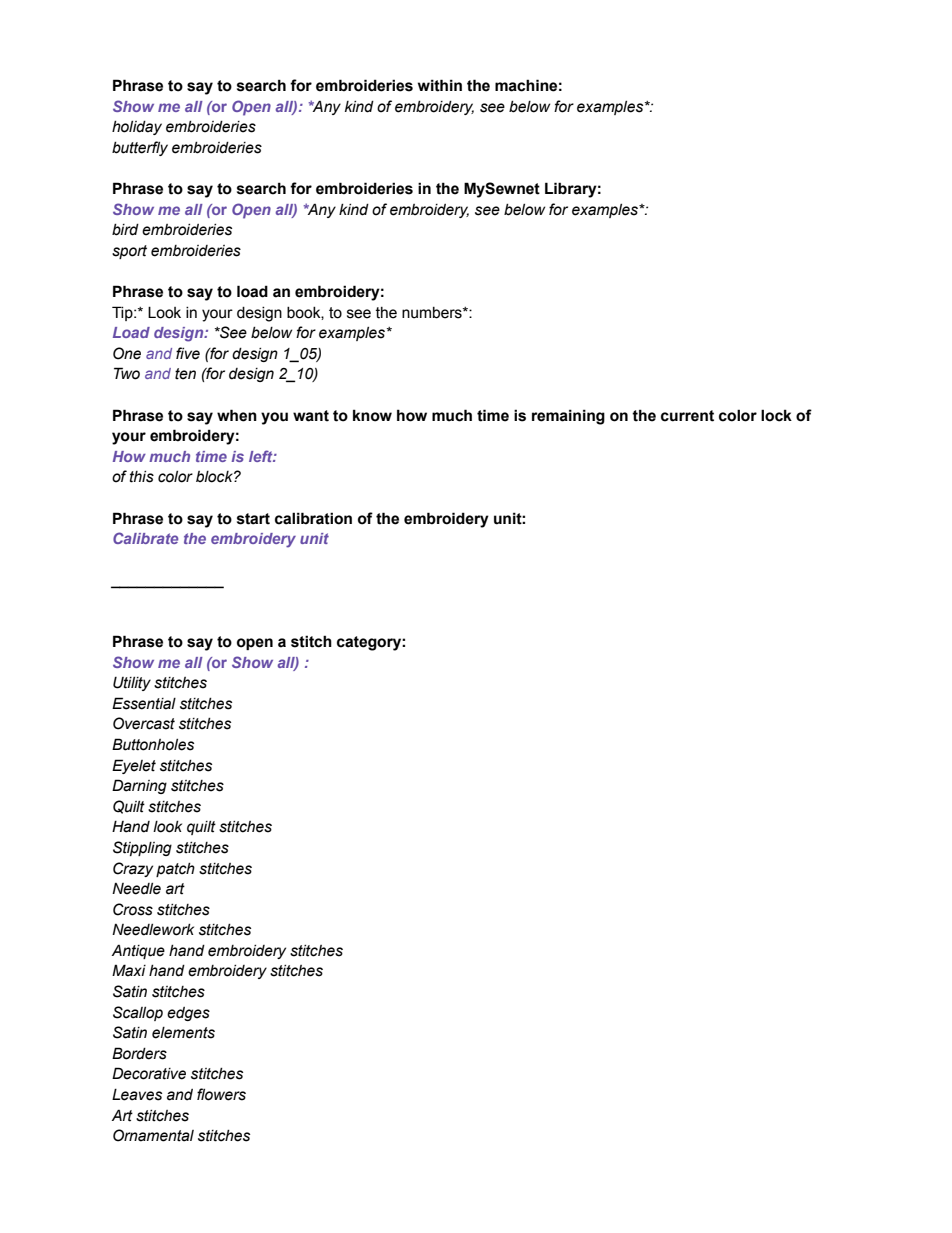 The image size is (952, 1233). I want to click on want, so click(311, 416).
